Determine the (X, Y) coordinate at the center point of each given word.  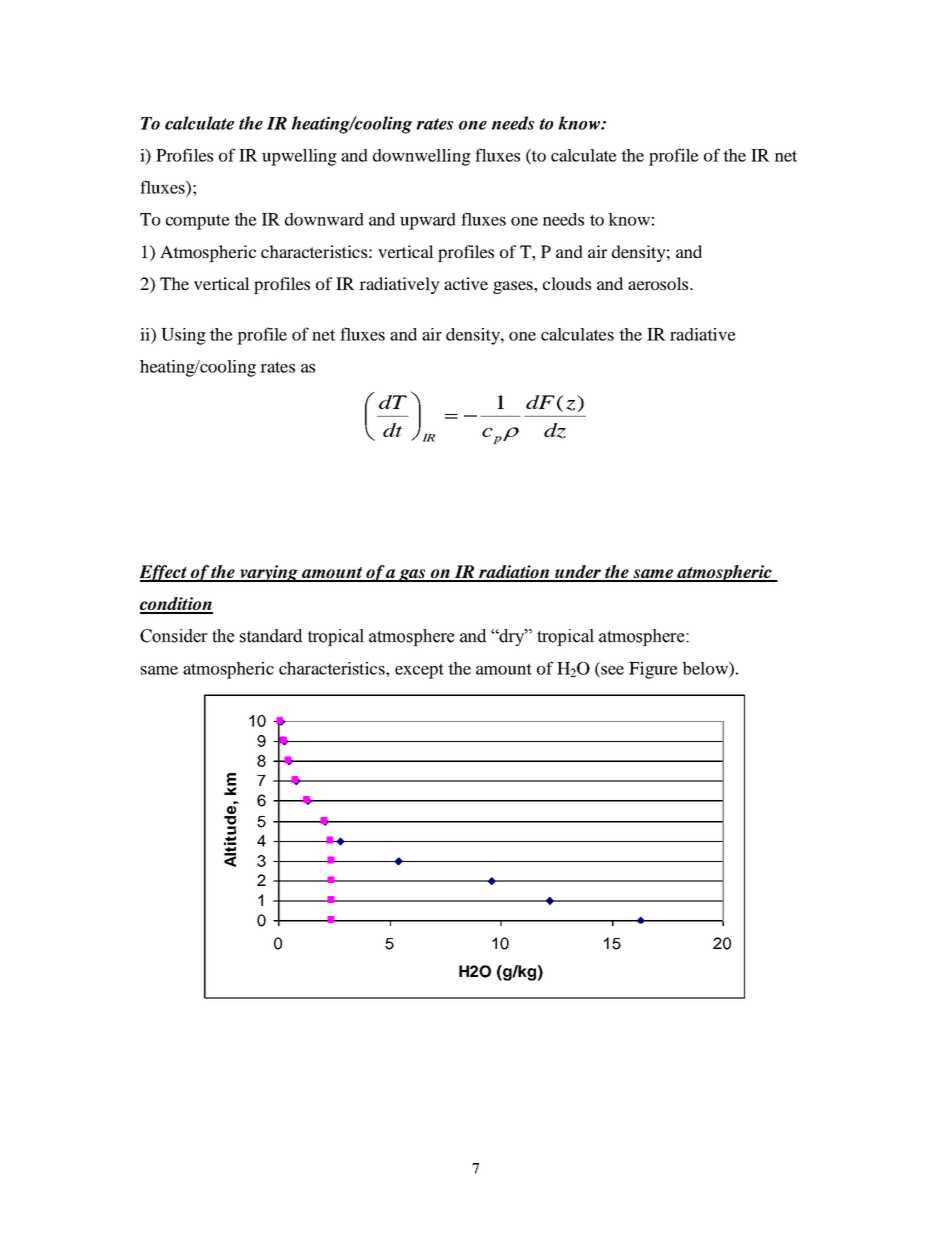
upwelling (299, 157)
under (578, 573)
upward (428, 221)
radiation (514, 573)
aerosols (659, 283)
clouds (567, 283)
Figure (653, 670)
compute (198, 222)
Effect (164, 573)
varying (269, 573)
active (466, 283)
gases (514, 287)
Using (183, 336)
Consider (174, 636)
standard (271, 636)
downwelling (422, 157)
